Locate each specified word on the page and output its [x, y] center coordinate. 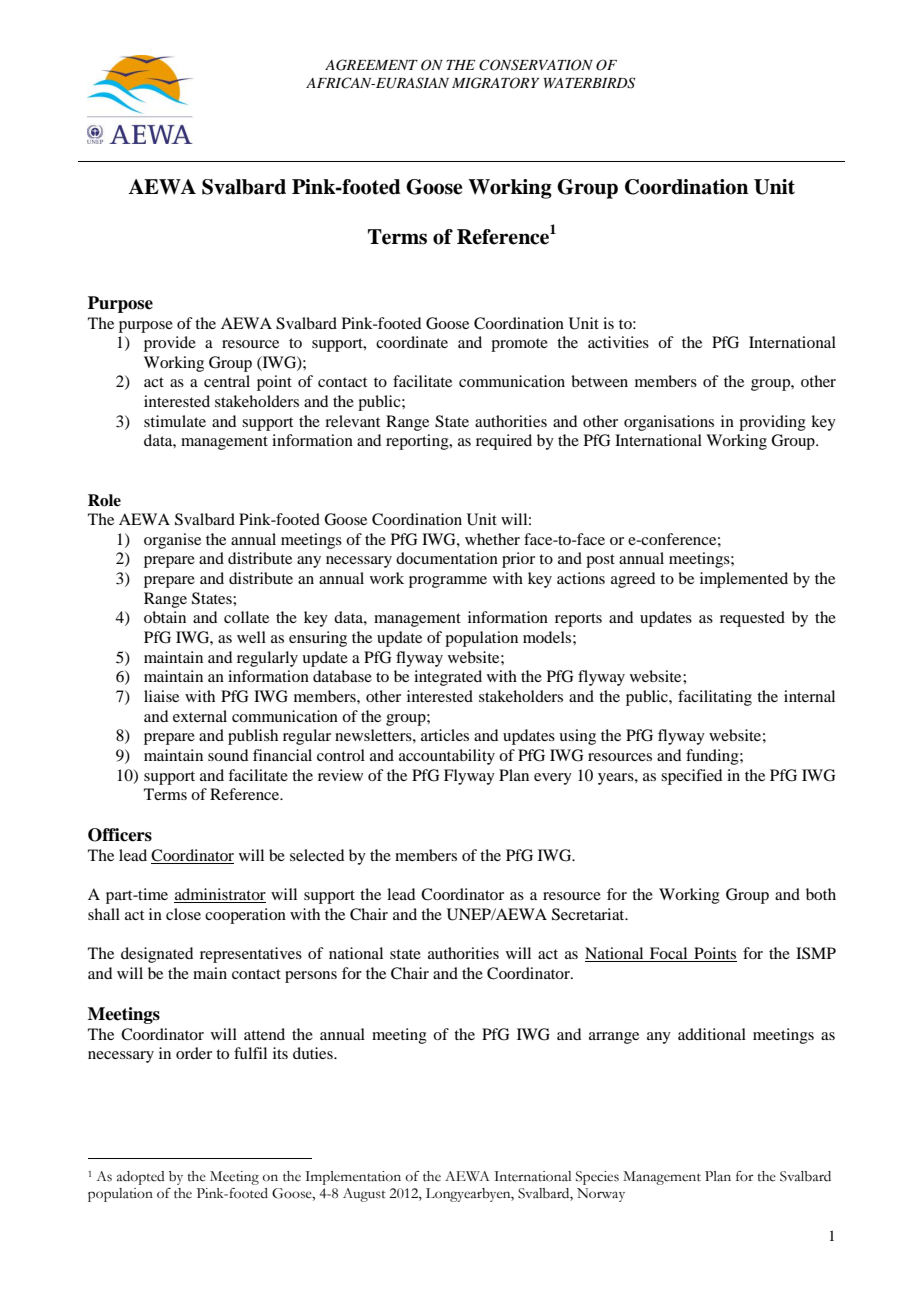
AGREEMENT [371, 65]
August [364, 1195]
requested [752, 619]
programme [448, 582]
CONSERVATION [536, 65]
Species [597, 1178]
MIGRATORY [495, 83]
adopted [141, 1178]
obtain [165, 617]
